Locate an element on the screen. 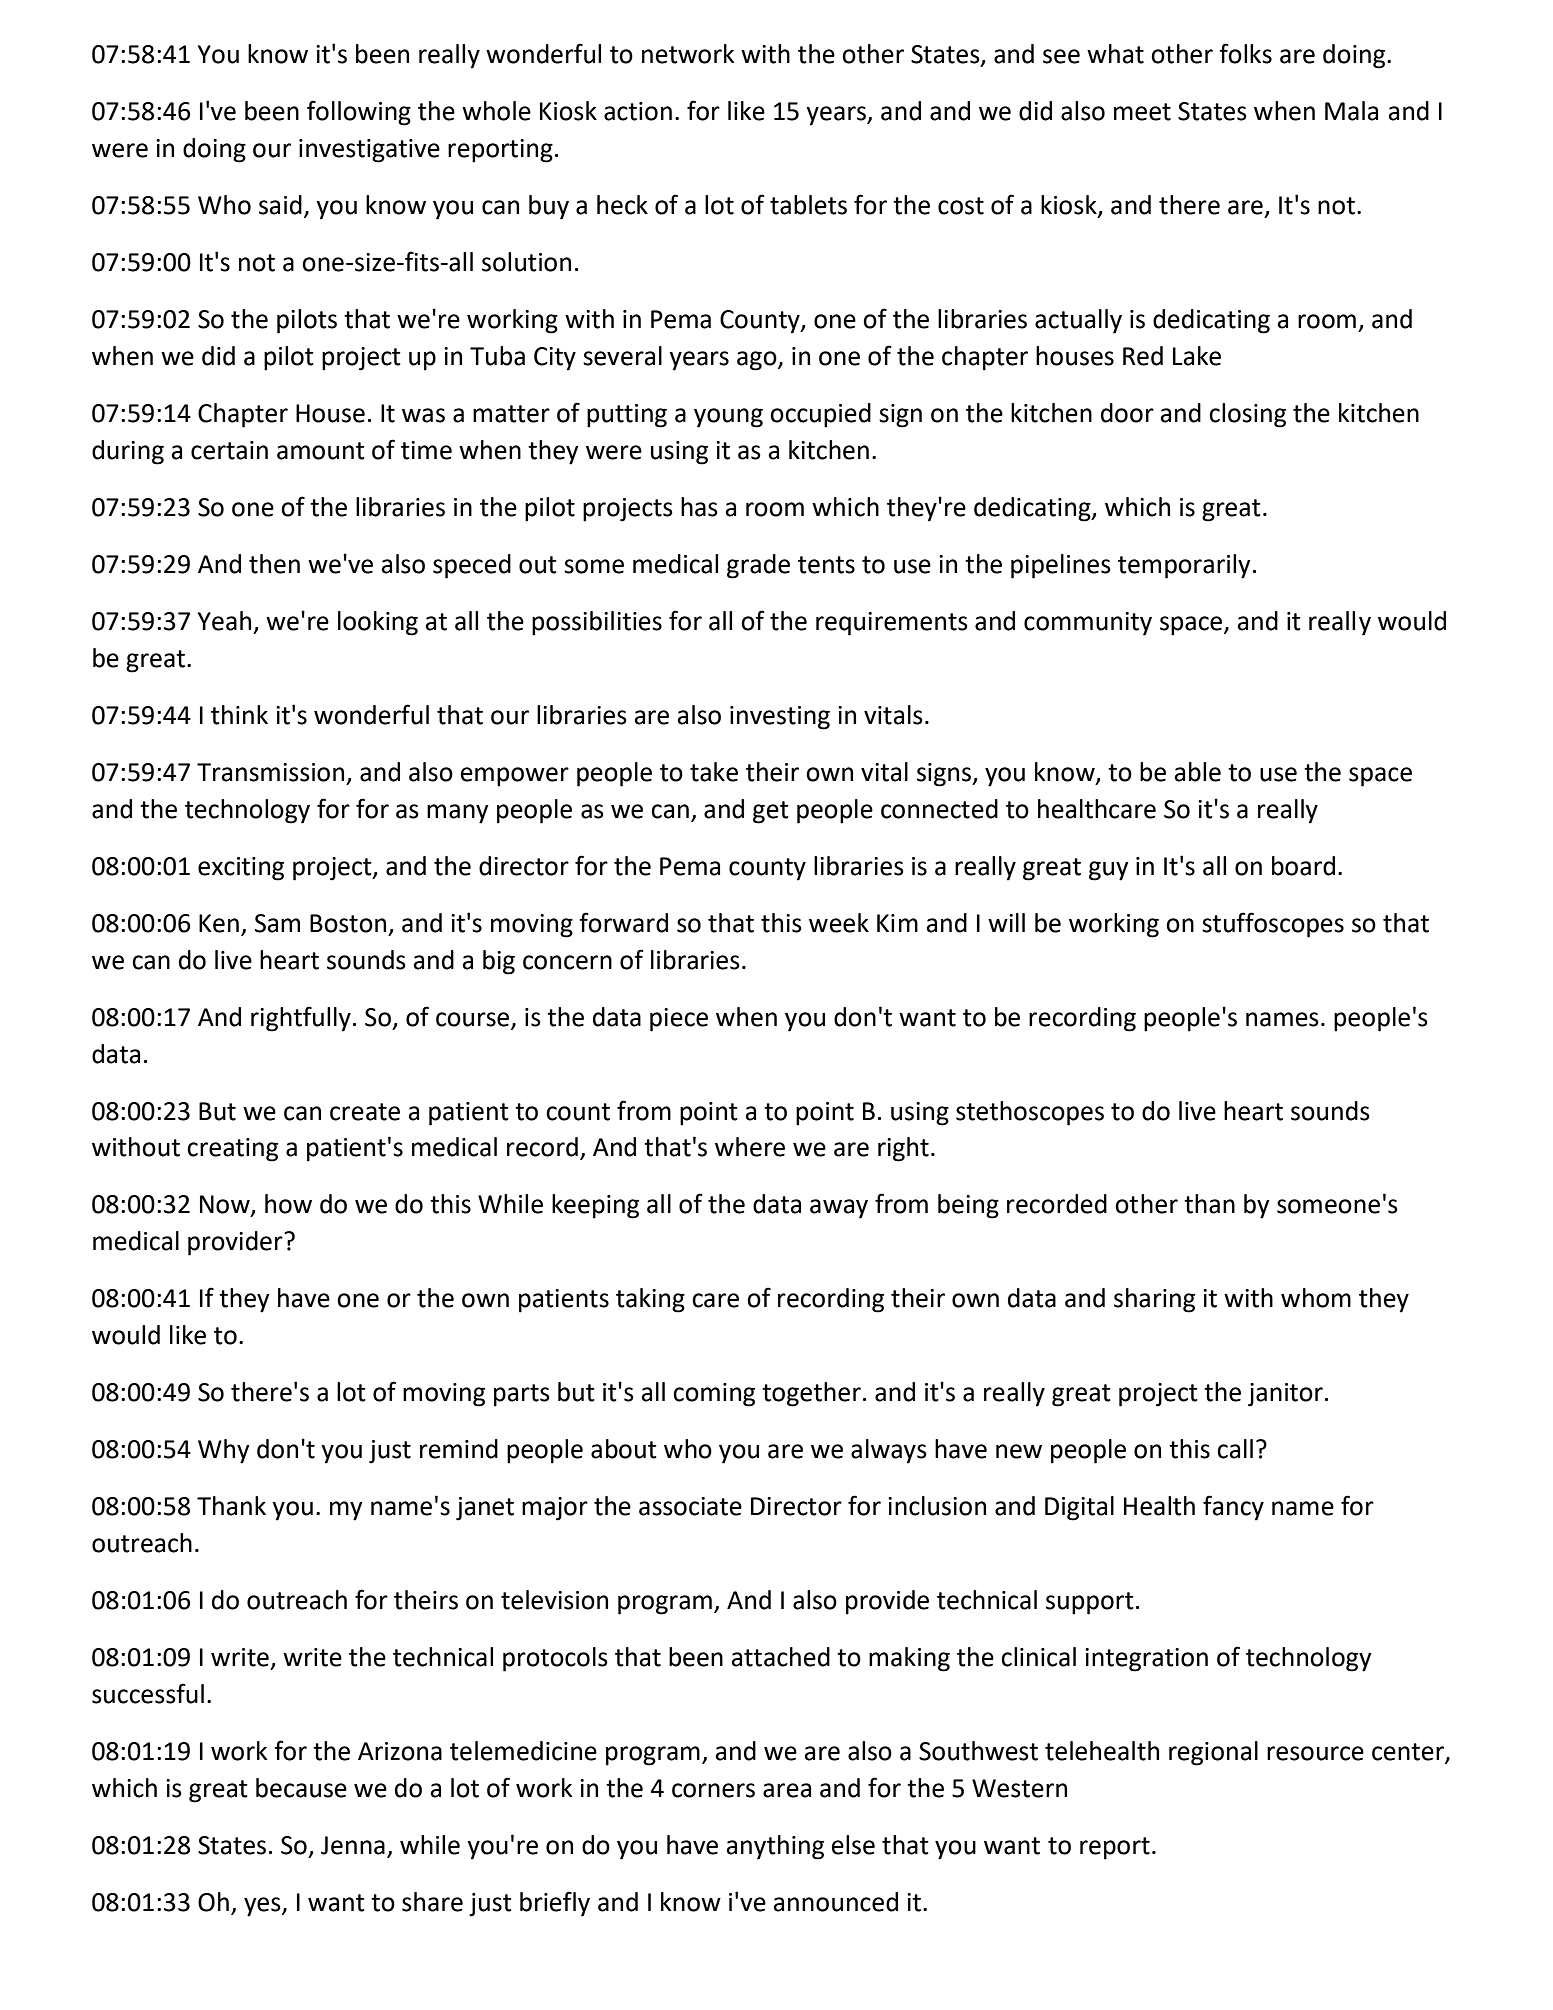 The image size is (1553, 2010). guy is located at coordinates (1109, 871).
